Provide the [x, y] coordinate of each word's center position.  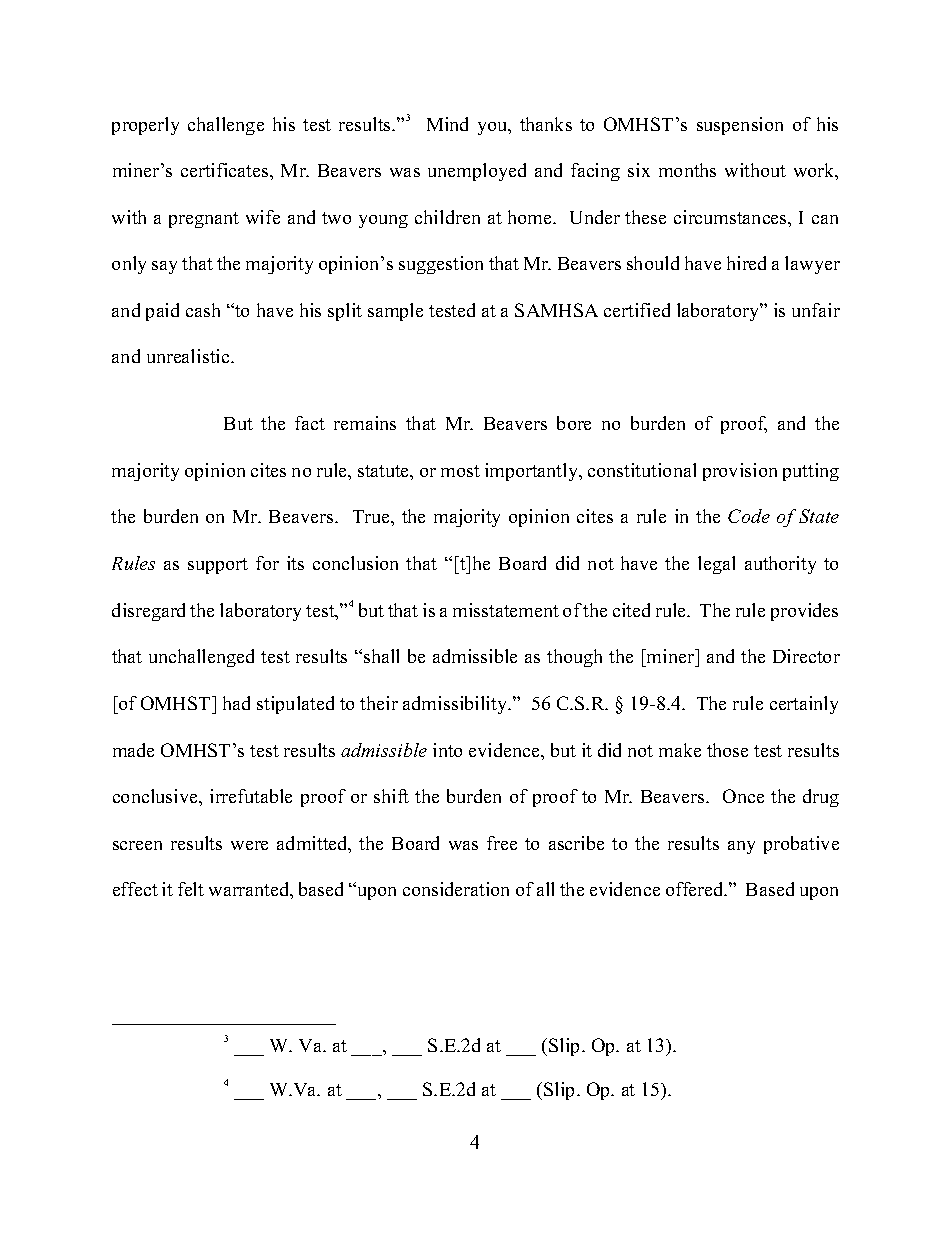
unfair [816, 310]
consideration [456, 889]
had [236, 703]
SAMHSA [556, 310]
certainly [804, 705]
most [460, 471]
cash [203, 310]
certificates [226, 170]
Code [749, 516]
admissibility [456, 705]
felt [191, 889]
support [218, 566]
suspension [740, 126]
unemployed [477, 172]
